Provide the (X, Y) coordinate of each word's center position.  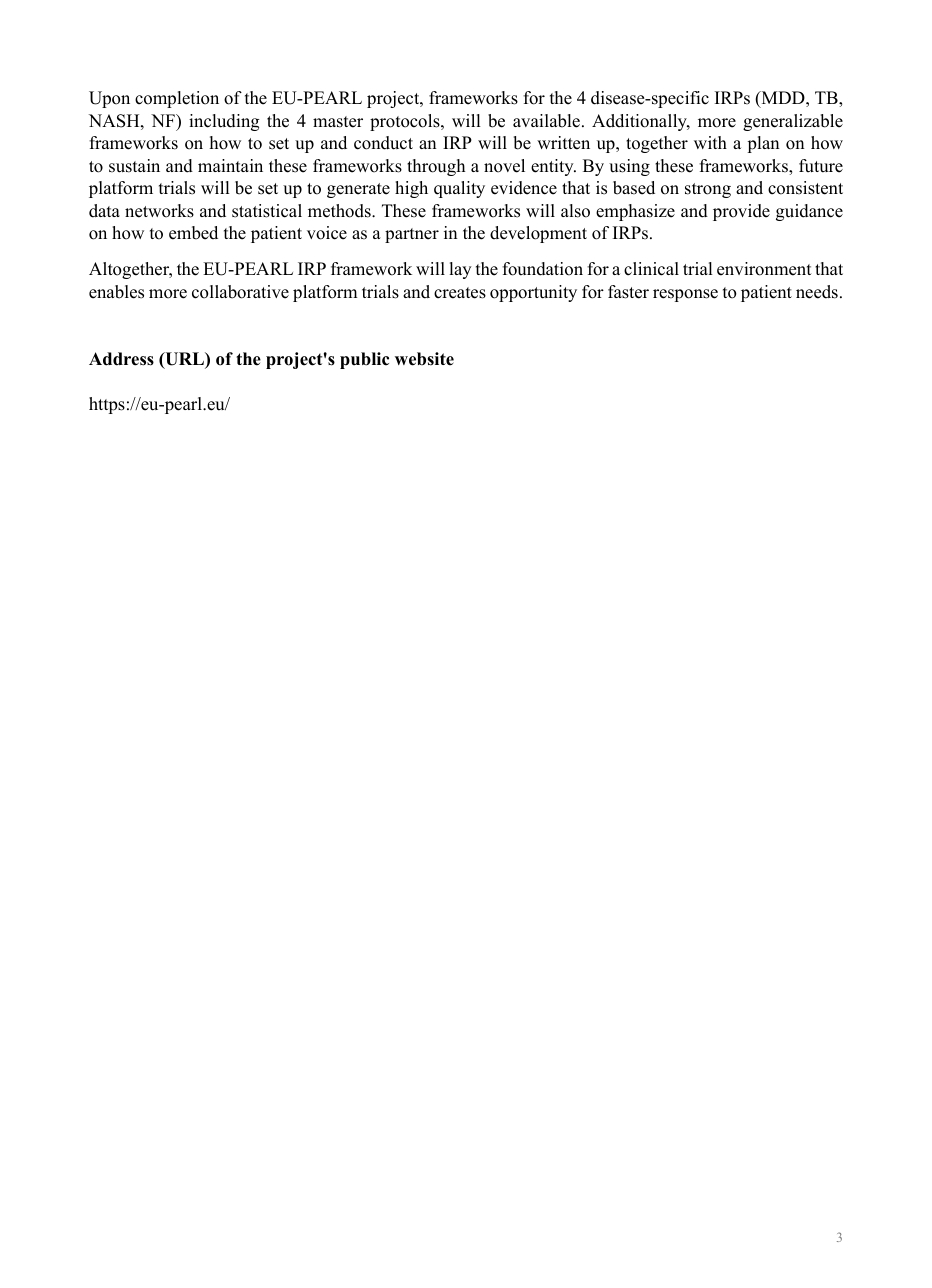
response (685, 295)
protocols (406, 122)
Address (121, 359)
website (424, 359)
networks (159, 211)
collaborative (240, 292)
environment (764, 269)
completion (177, 99)
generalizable (793, 122)
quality (459, 189)
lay (461, 270)
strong (708, 190)
